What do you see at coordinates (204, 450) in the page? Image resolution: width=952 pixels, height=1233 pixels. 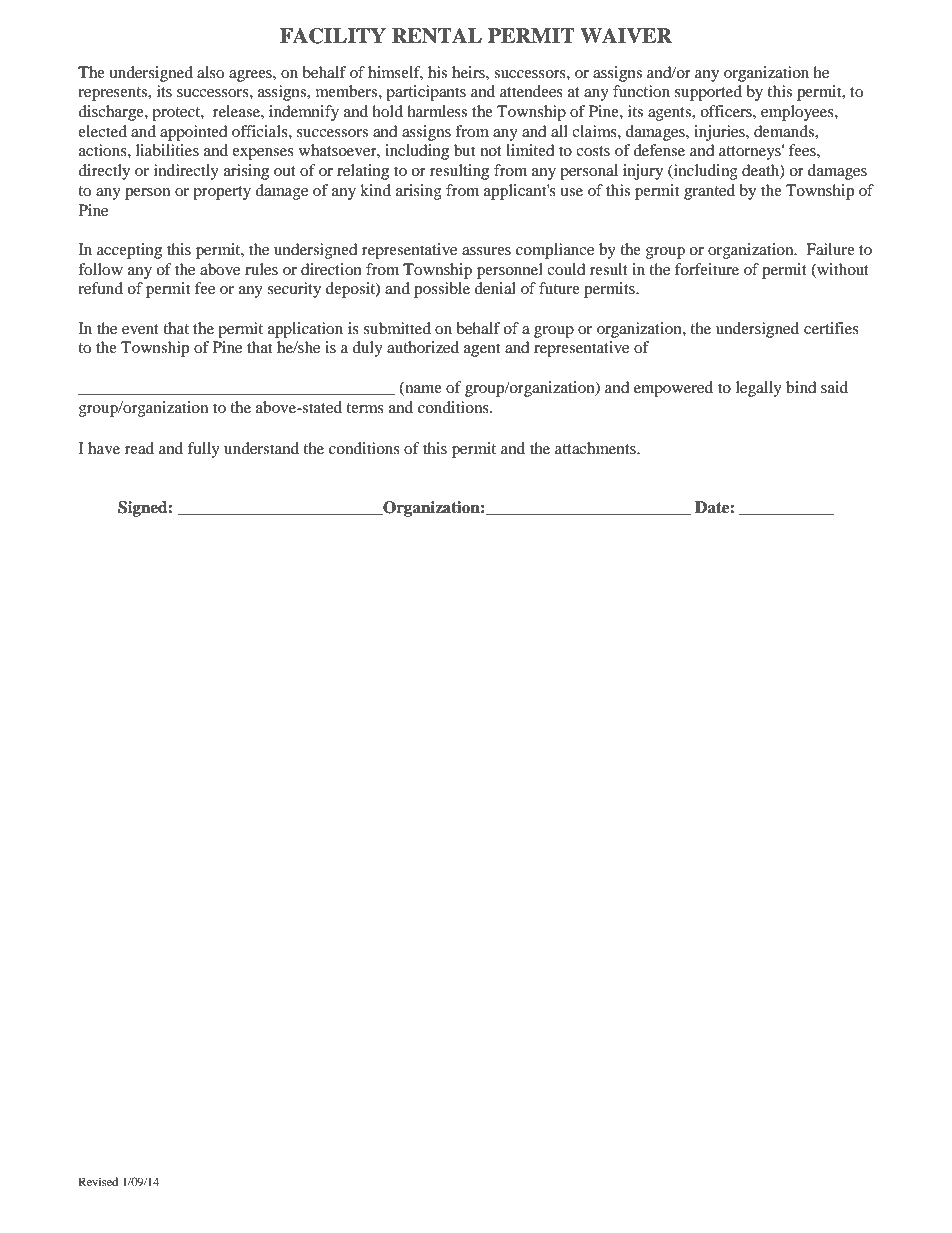 I see `fully` at bounding box center [204, 450].
